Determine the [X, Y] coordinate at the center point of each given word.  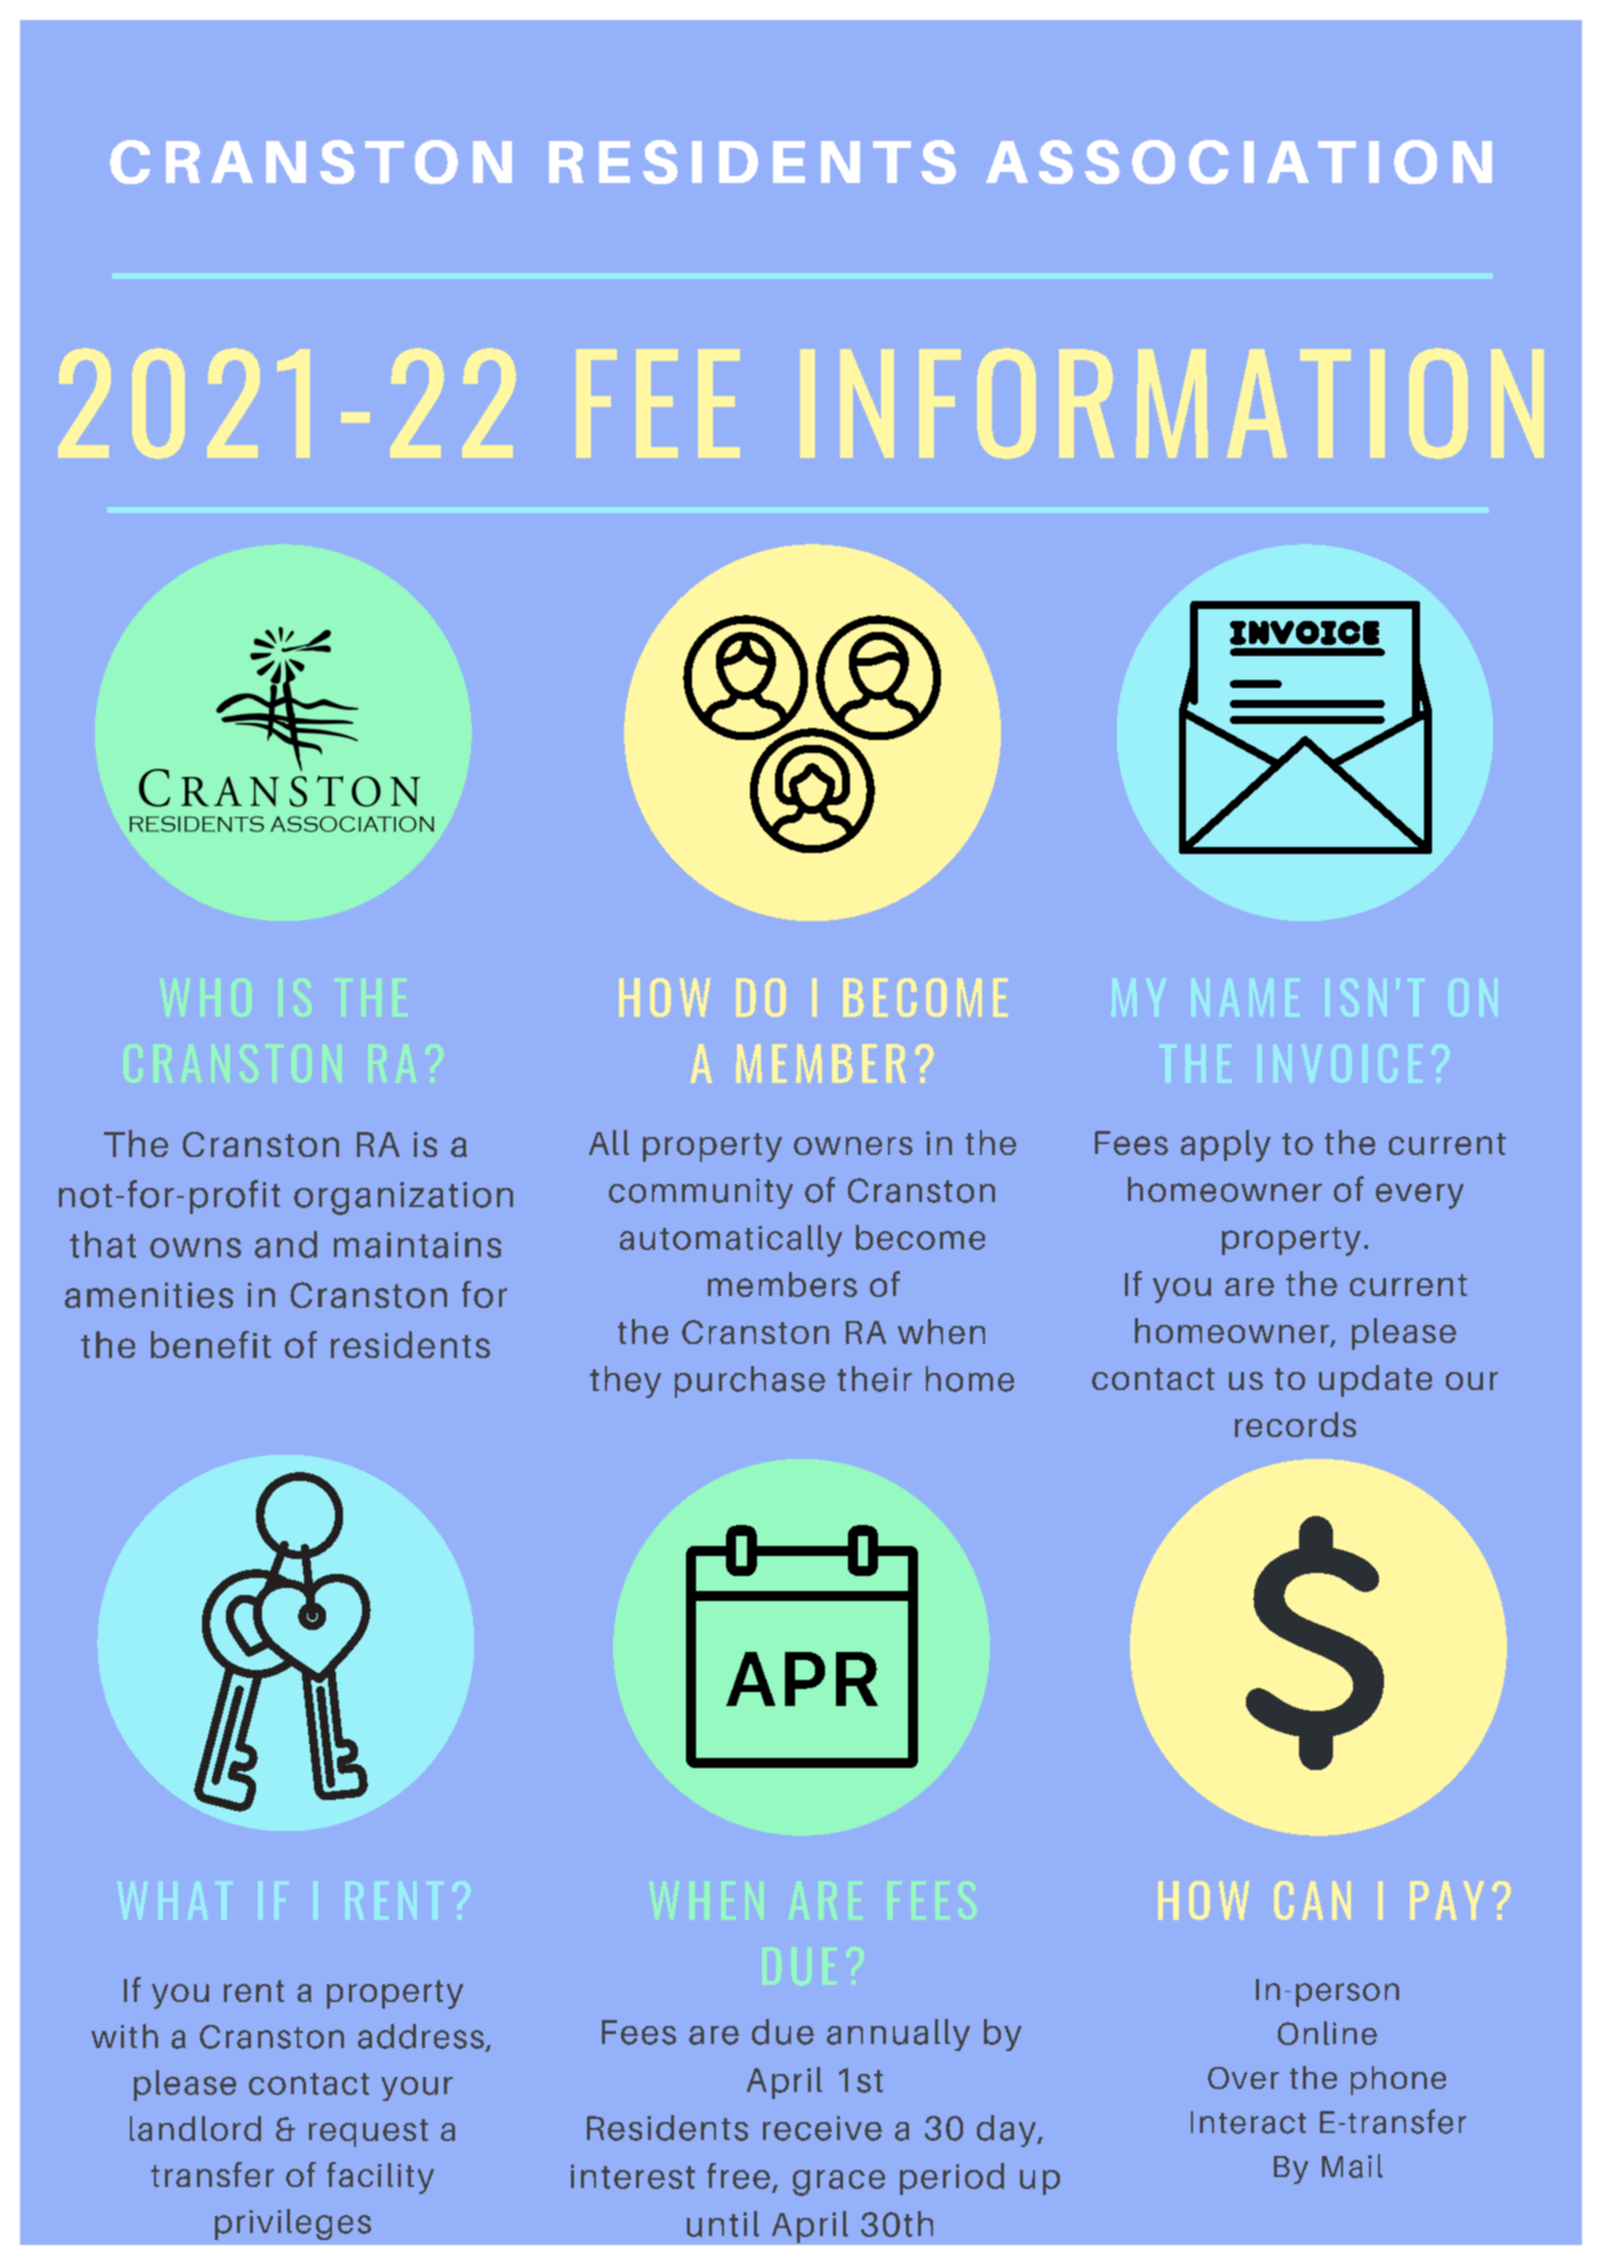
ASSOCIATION [1239, 162]
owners [853, 1146]
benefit [211, 1344]
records [1295, 1424]
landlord [195, 2128]
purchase [750, 1382]
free [738, 2176]
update [1375, 1381]
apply [1226, 1146]
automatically [731, 1241]
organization [403, 1198]
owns [195, 1248]
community [701, 1193]
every [1420, 1196]
